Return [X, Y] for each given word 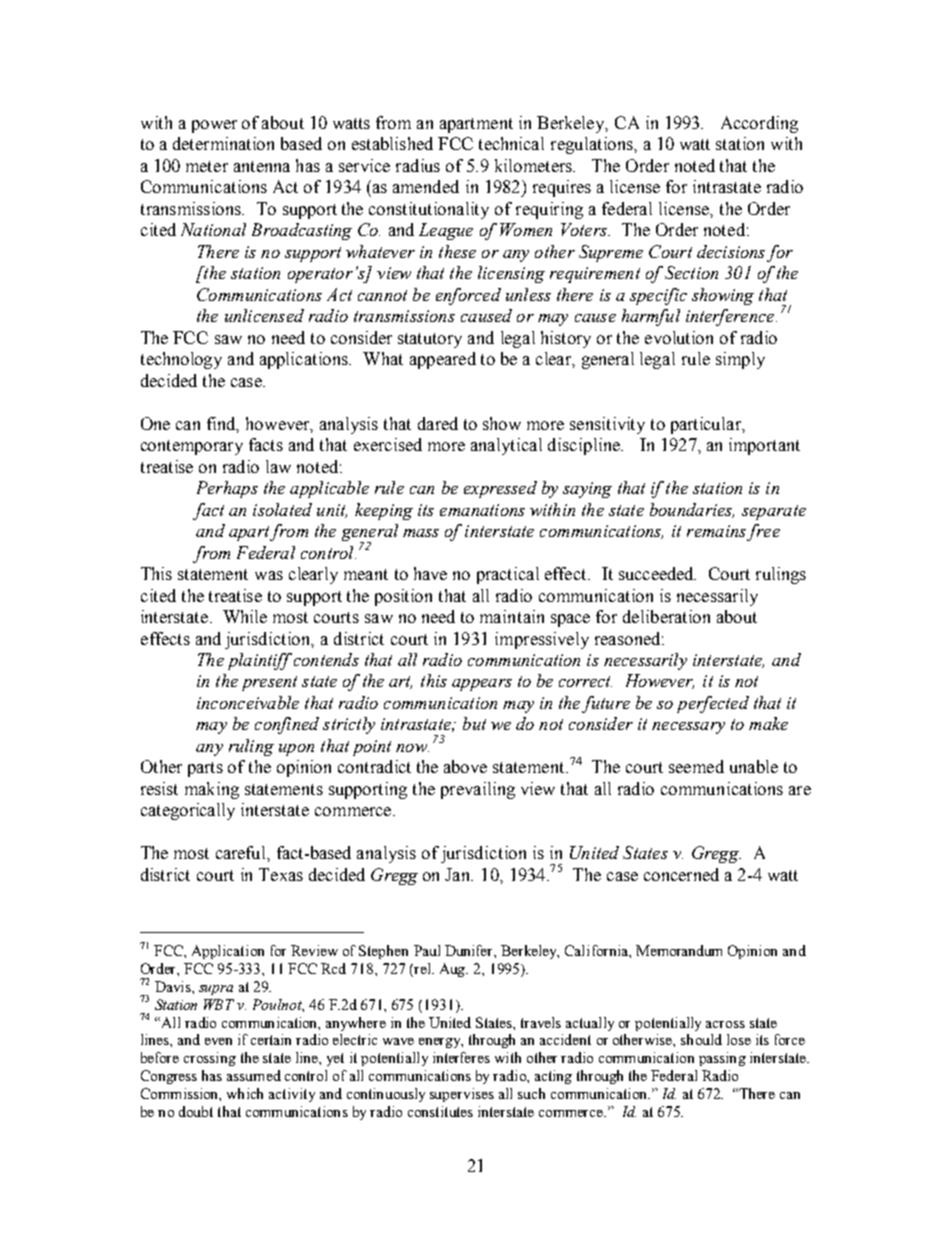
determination [223, 143]
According [759, 124]
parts [205, 769]
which [245, 1093]
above [465, 766]
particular [707, 425]
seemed [696, 766]
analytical [506, 446]
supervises [462, 1095]
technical [511, 143]
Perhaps [227, 489]
